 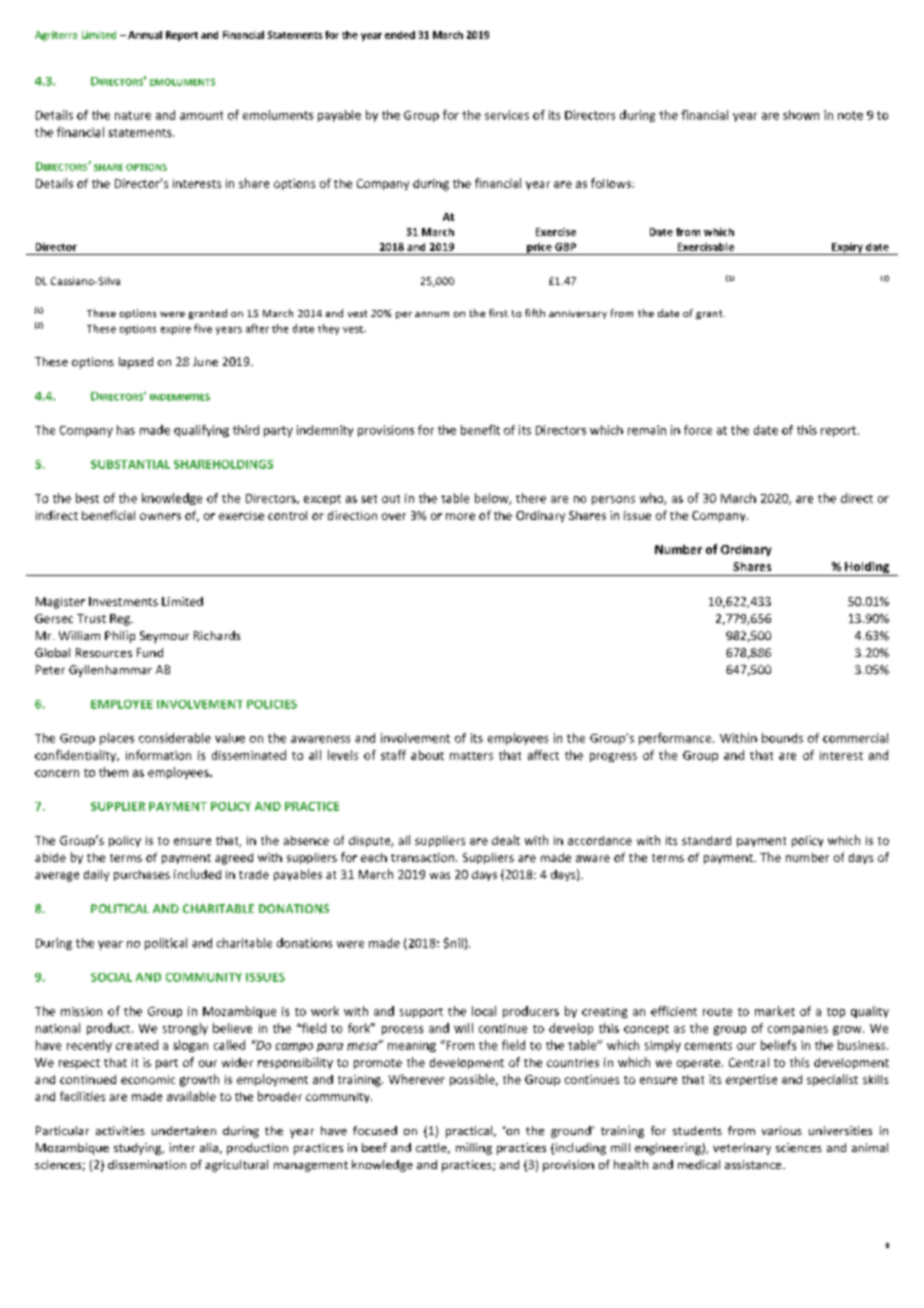 What do you see at coordinates (801, 115) in the image?
I see `shown` at bounding box center [801, 115].
